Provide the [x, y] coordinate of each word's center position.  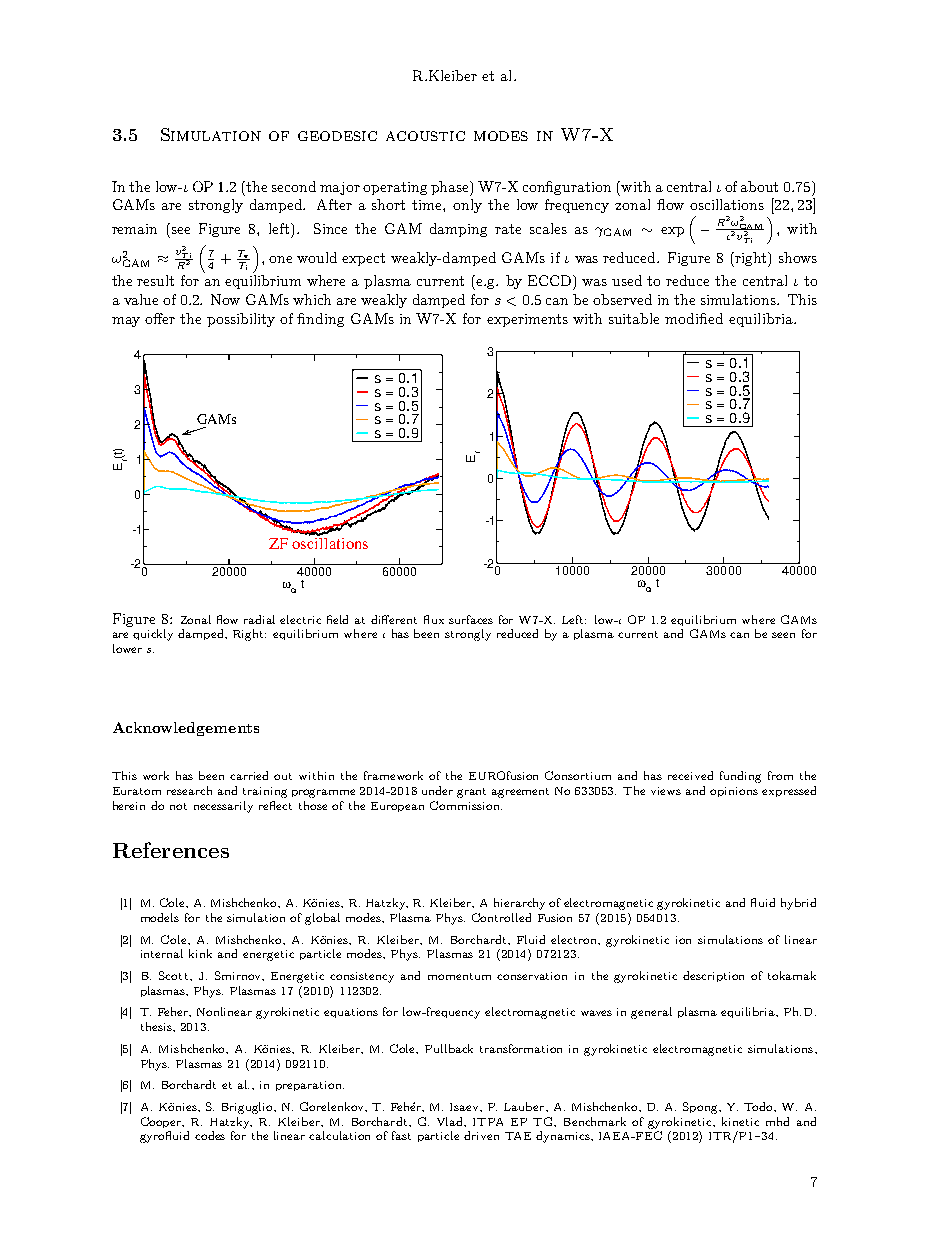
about [759, 186]
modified [694, 318]
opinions [734, 792]
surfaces [471, 619]
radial [259, 619]
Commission [466, 805]
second [294, 186]
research [189, 790]
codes [210, 1135]
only [467, 206]
